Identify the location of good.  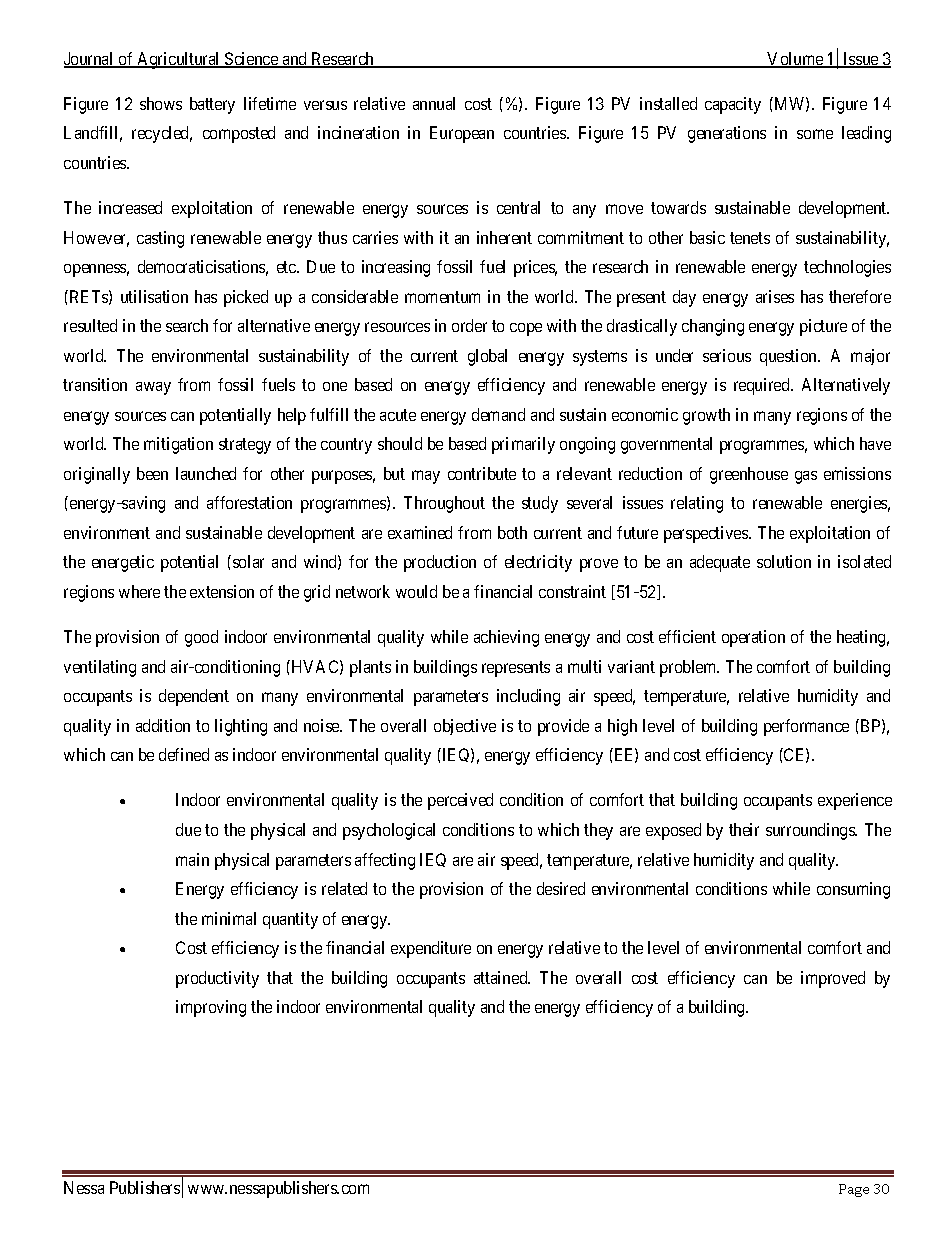
(201, 638).
